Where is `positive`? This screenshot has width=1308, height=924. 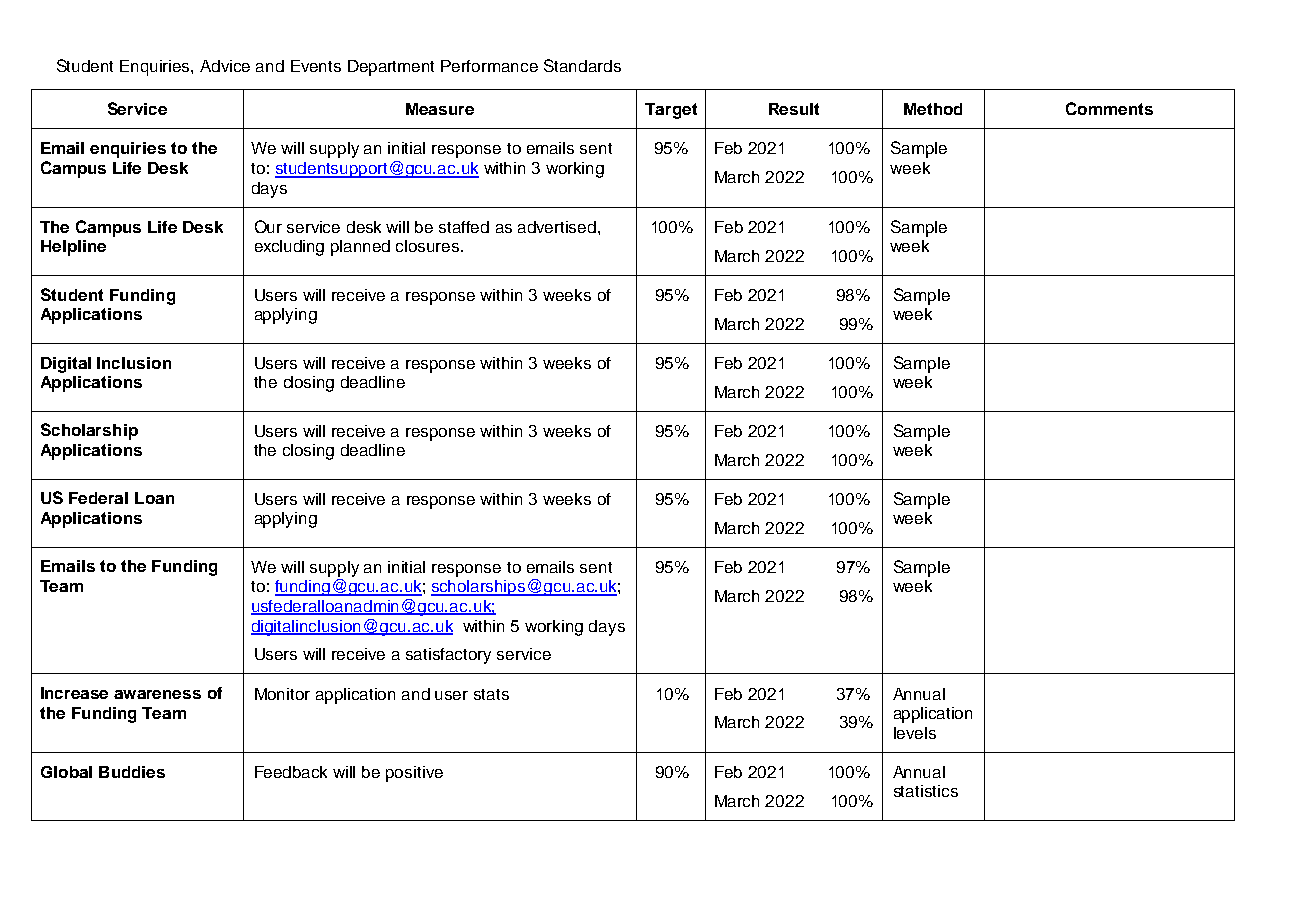 positive is located at coordinates (414, 774).
